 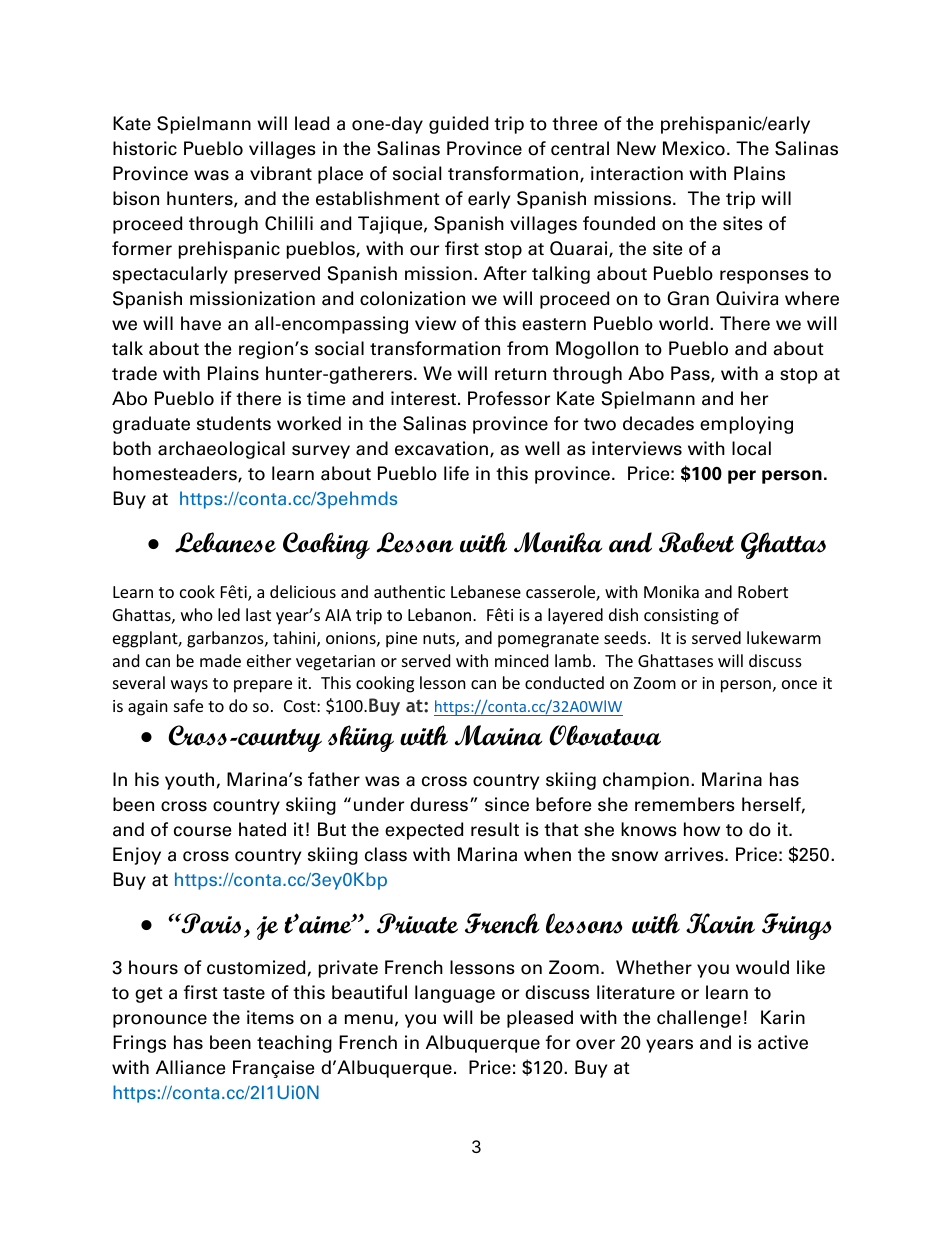 I want to click on consisting, so click(x=681, y=617).
